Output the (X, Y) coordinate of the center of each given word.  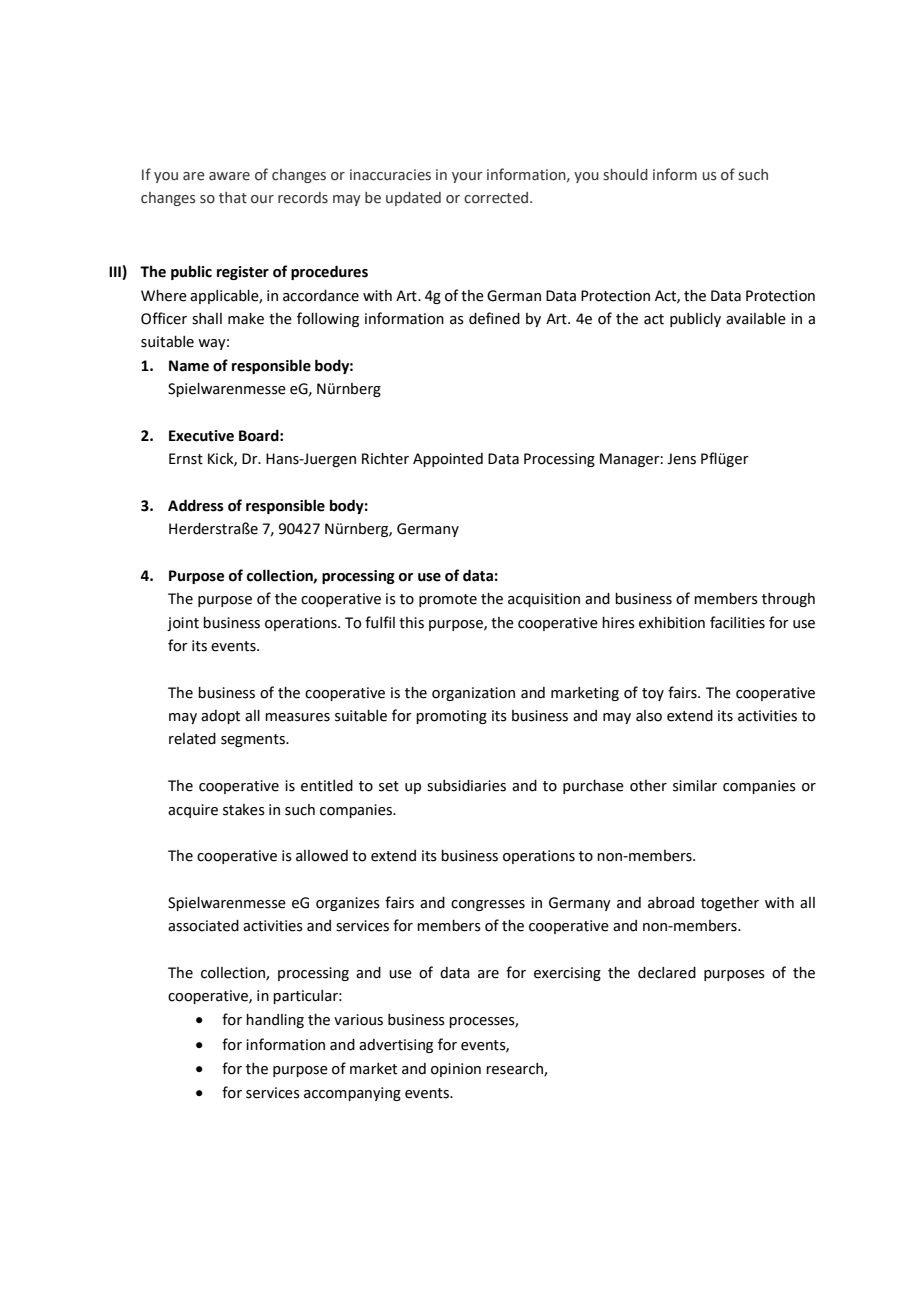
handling (275, 1021)
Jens (681, 459)
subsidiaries (466, 786)
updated (413, 199)
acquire (193, 811)
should (625, 175)
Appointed (448, 460)
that (233, 198)
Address (196, 505)
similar (695, 786)
